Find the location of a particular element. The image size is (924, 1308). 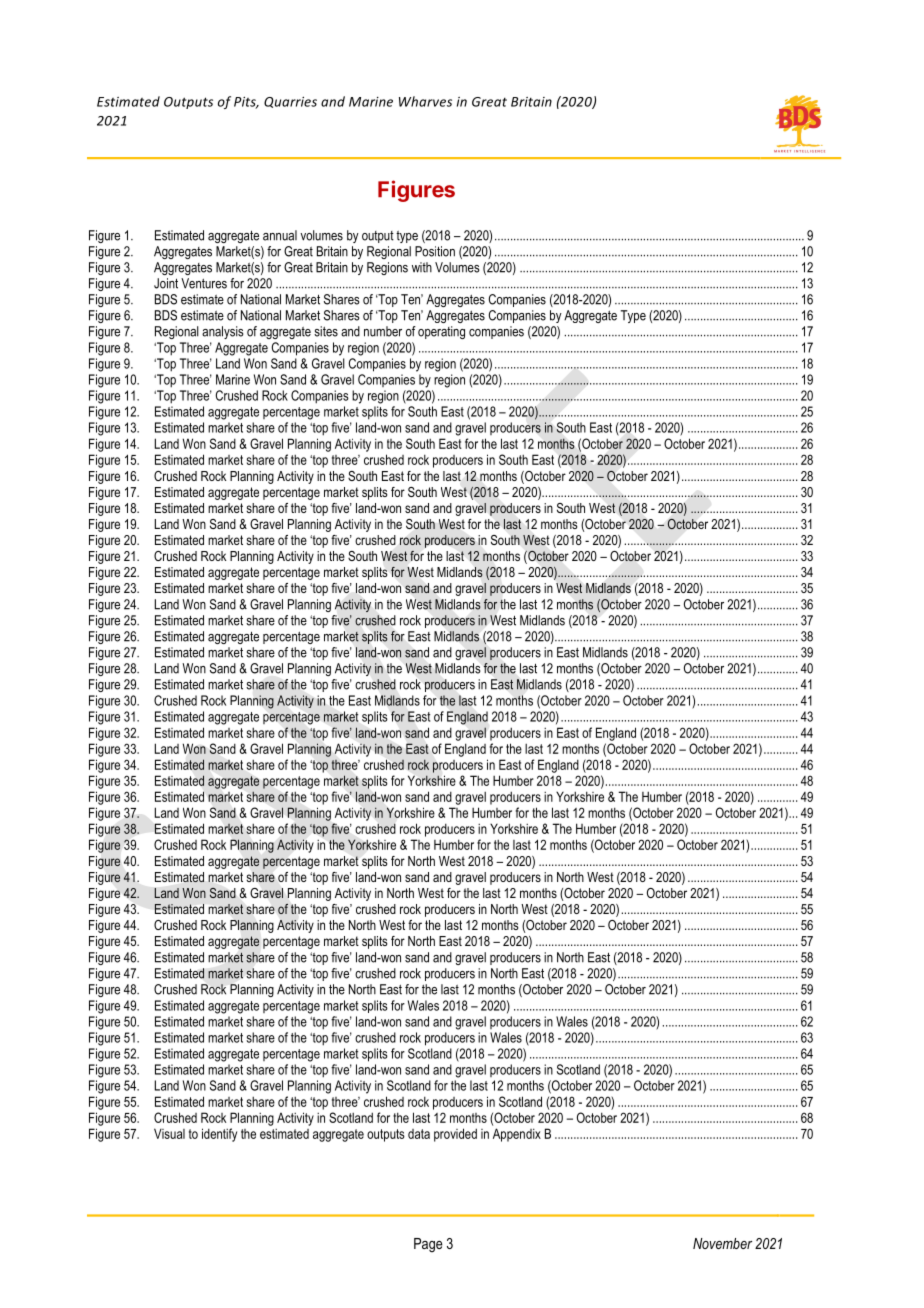

Wharves is located at coordinates (425, 101).
